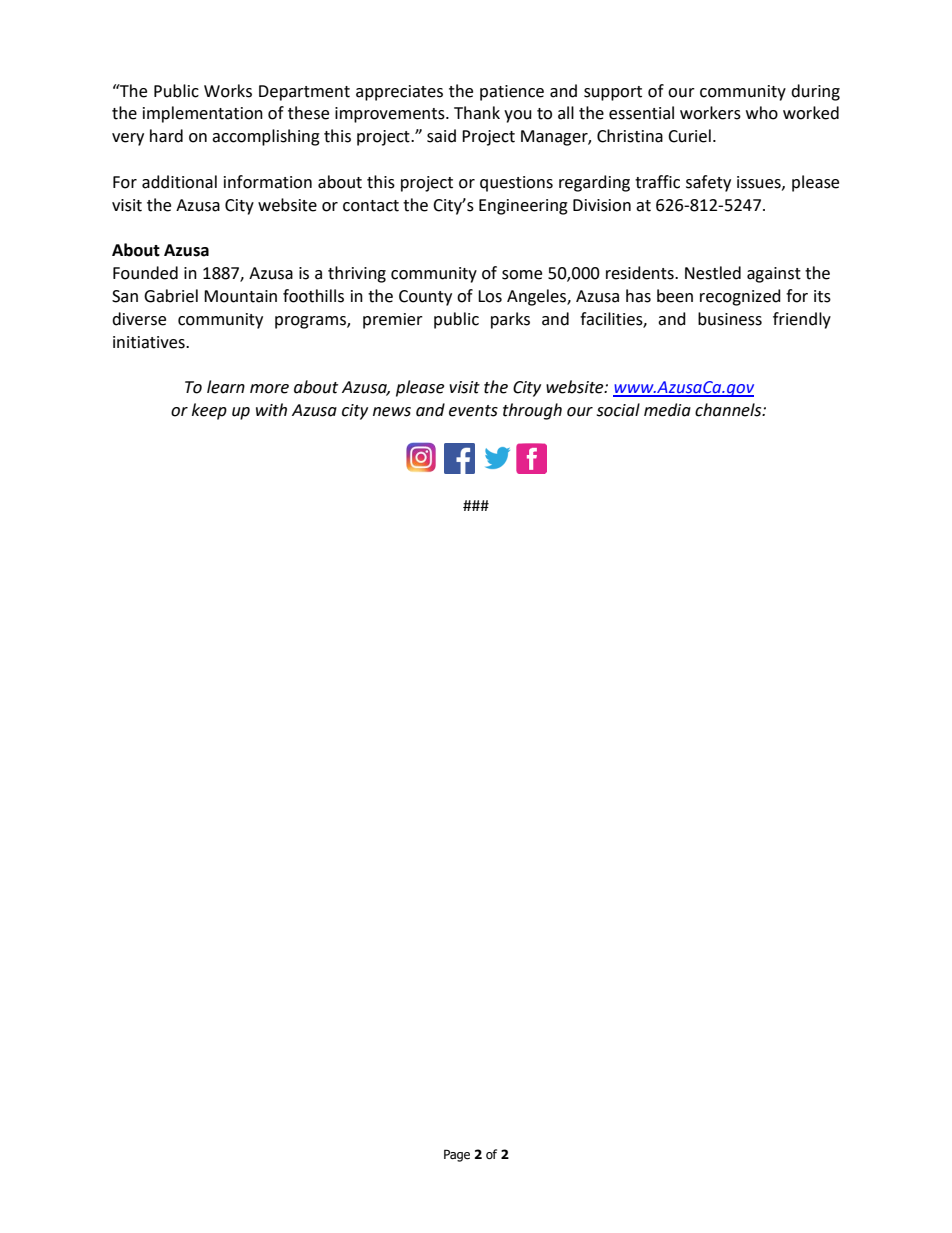  I want to click on events, so click(473, 411).
